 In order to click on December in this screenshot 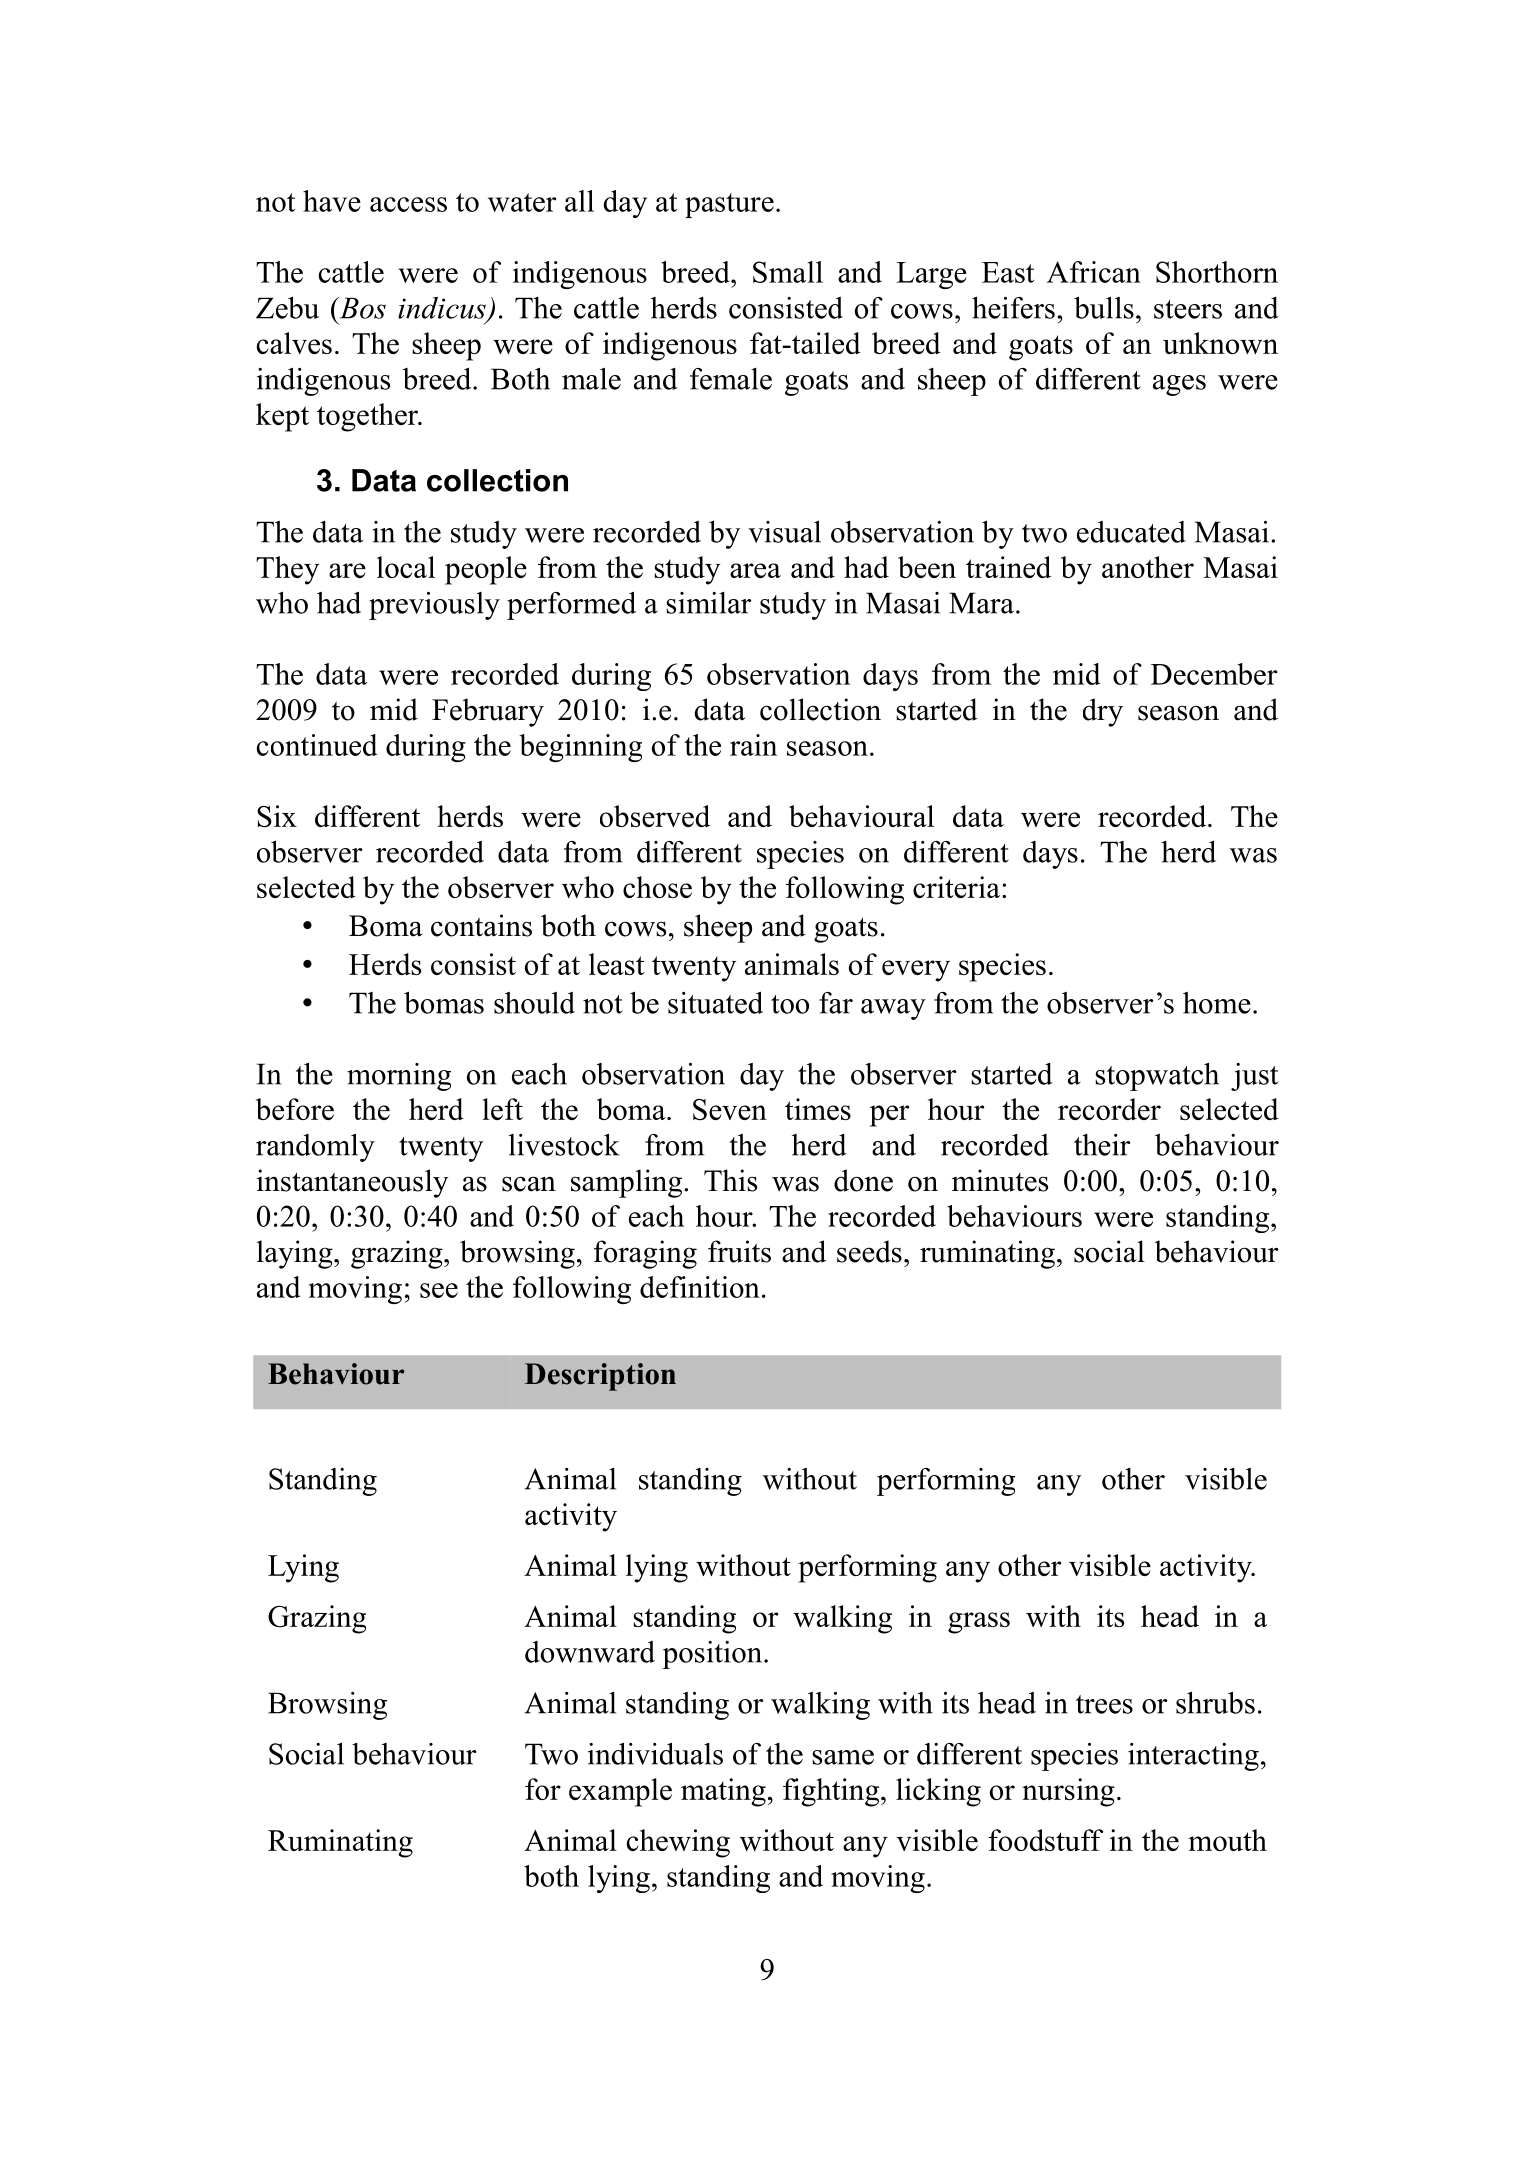, I will do `click(1214, 674)`.
